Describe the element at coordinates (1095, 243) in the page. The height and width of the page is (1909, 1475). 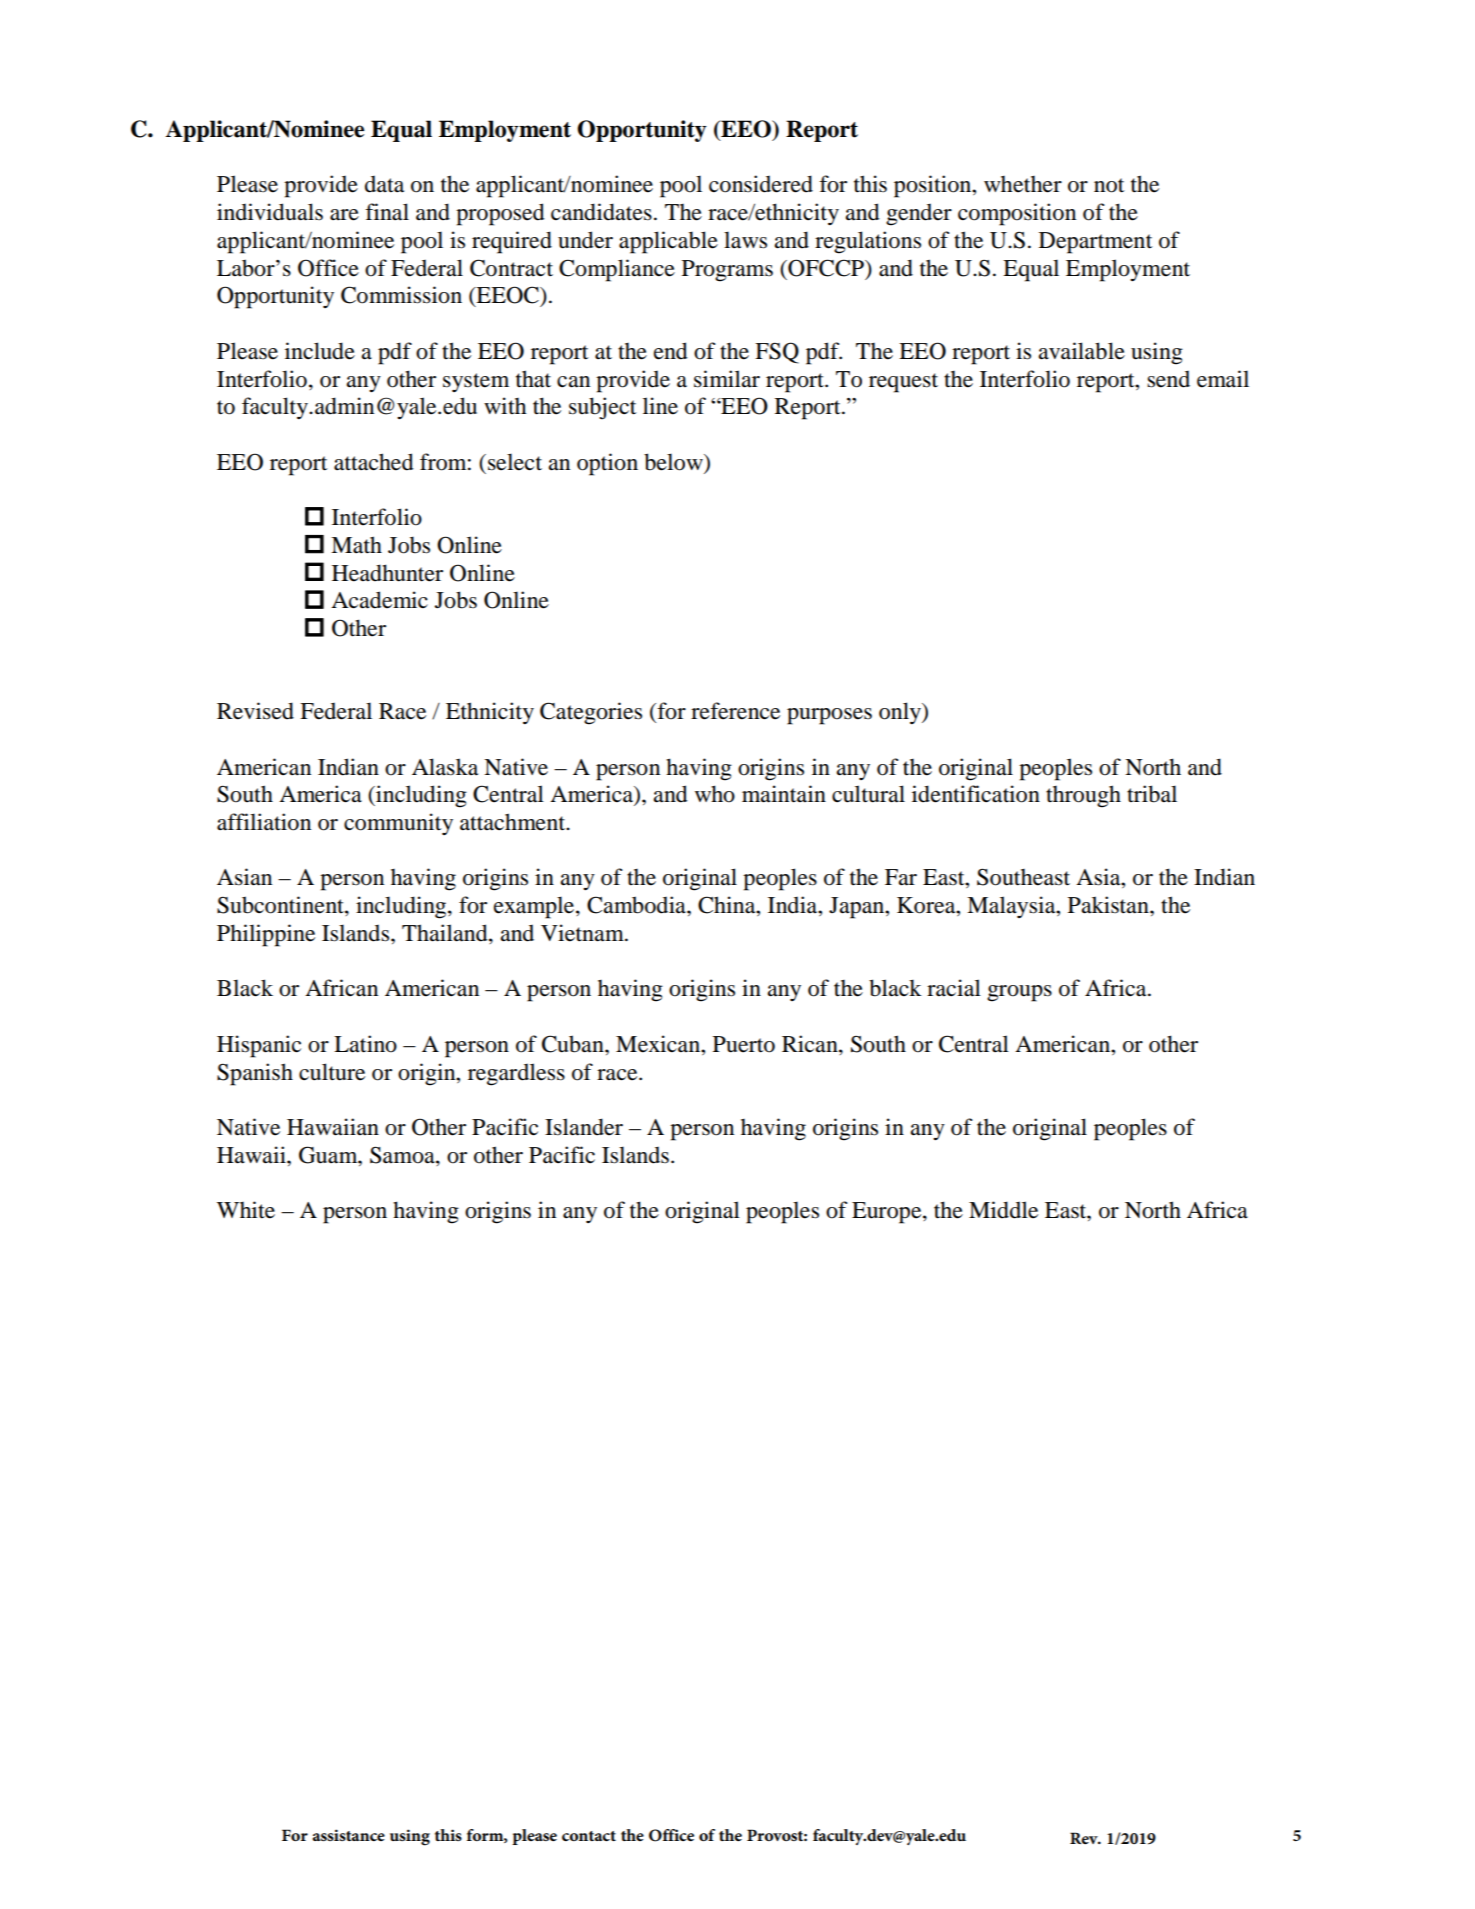
I see `Department` at that location.
